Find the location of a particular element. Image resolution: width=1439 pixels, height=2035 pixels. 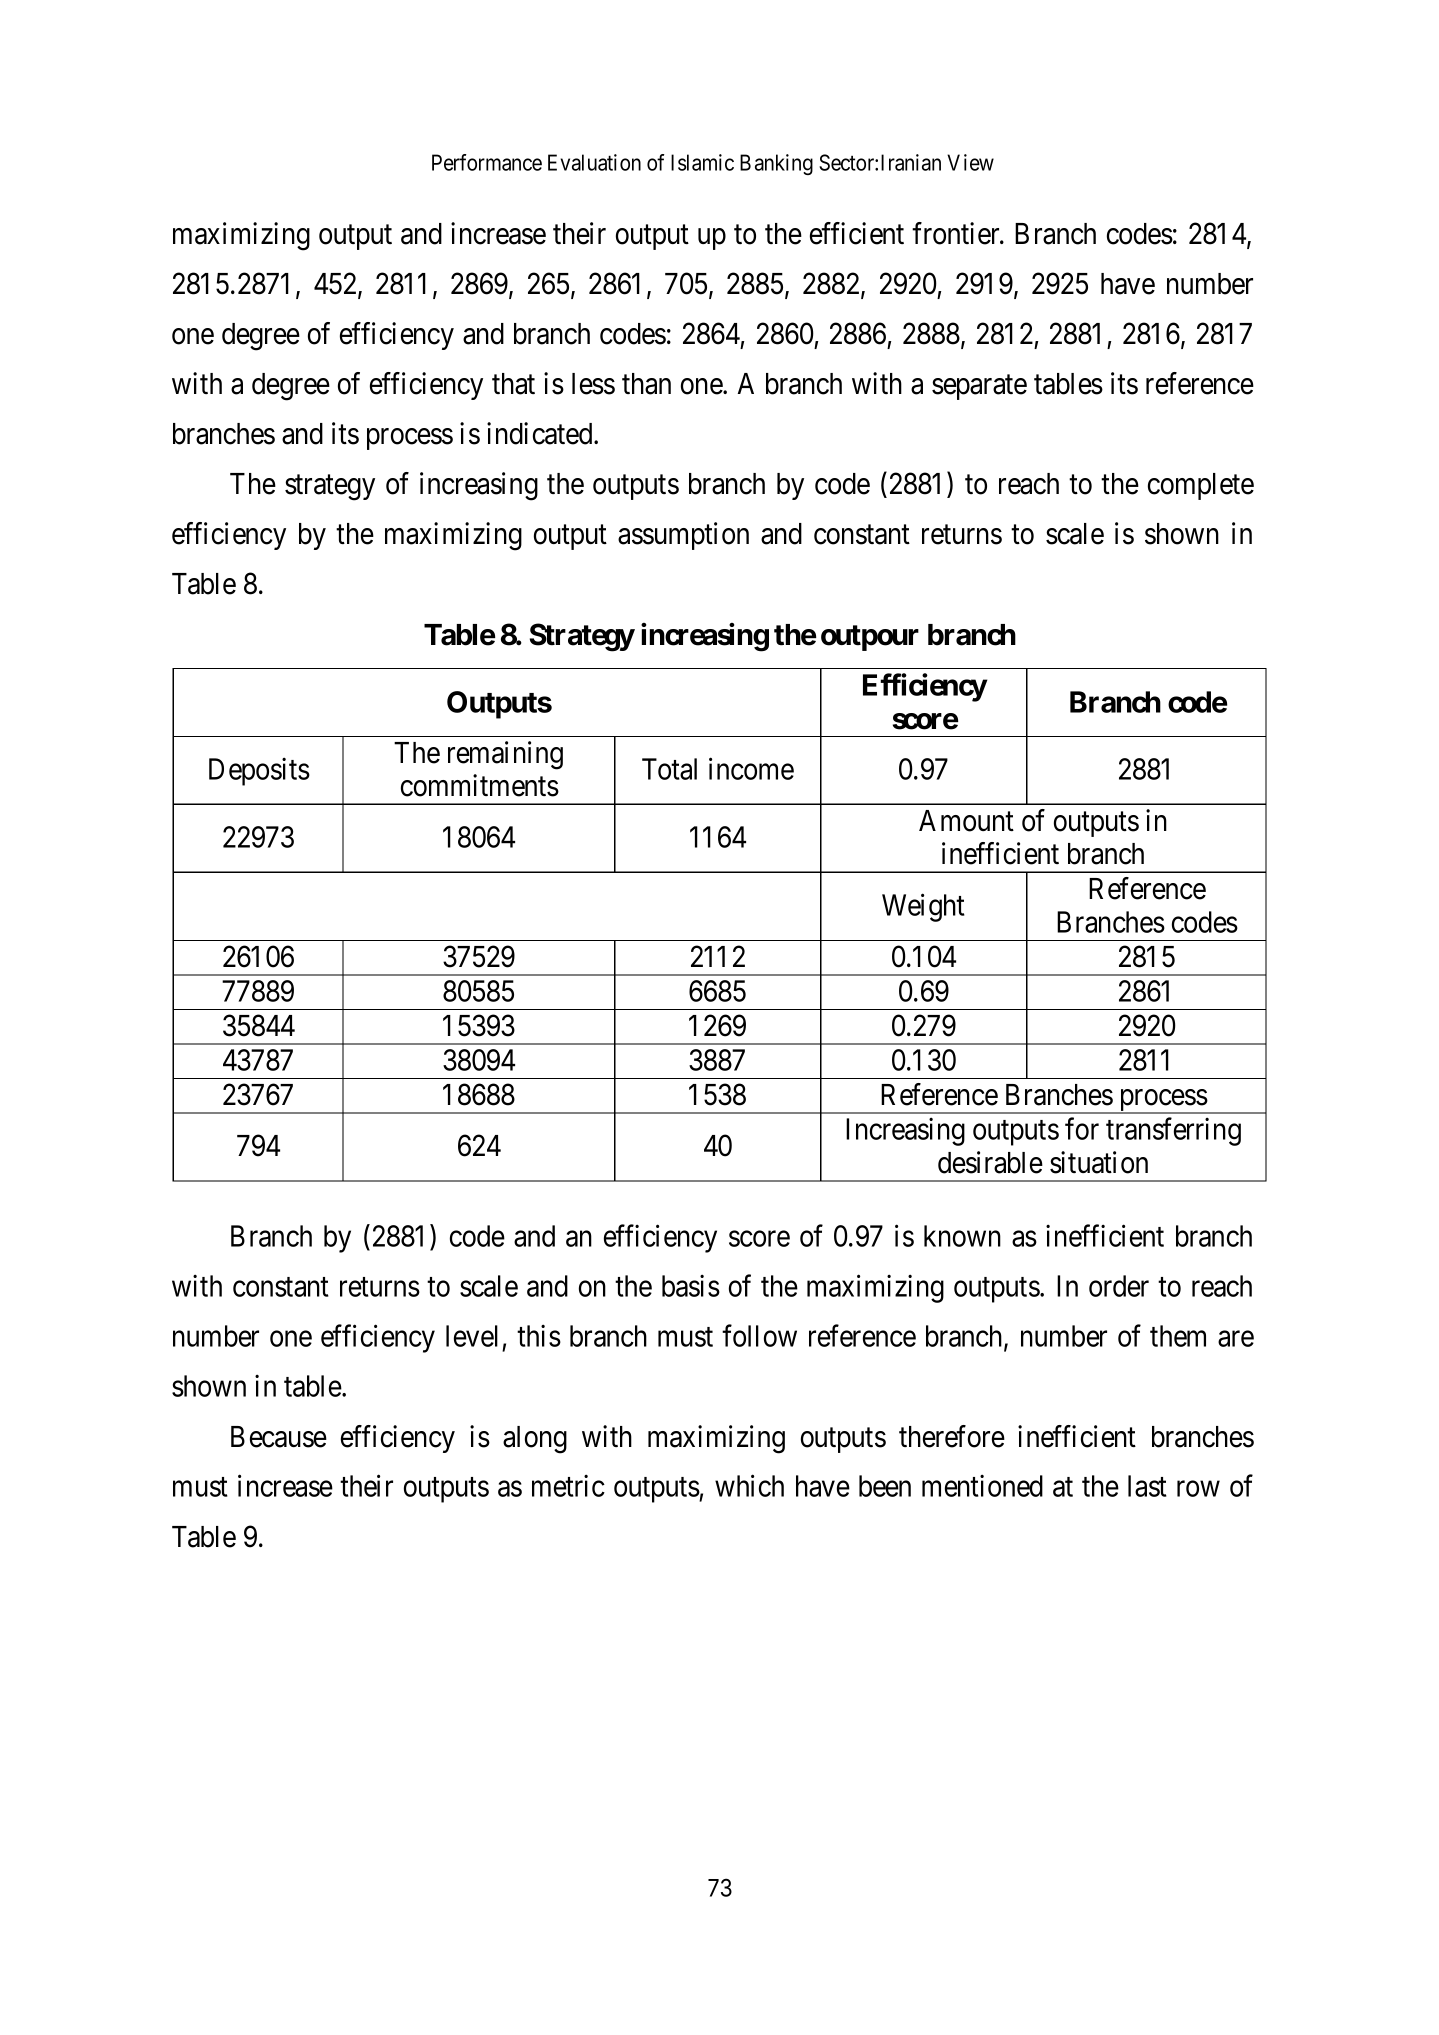

Performance is located at coordinates (487, 162).
